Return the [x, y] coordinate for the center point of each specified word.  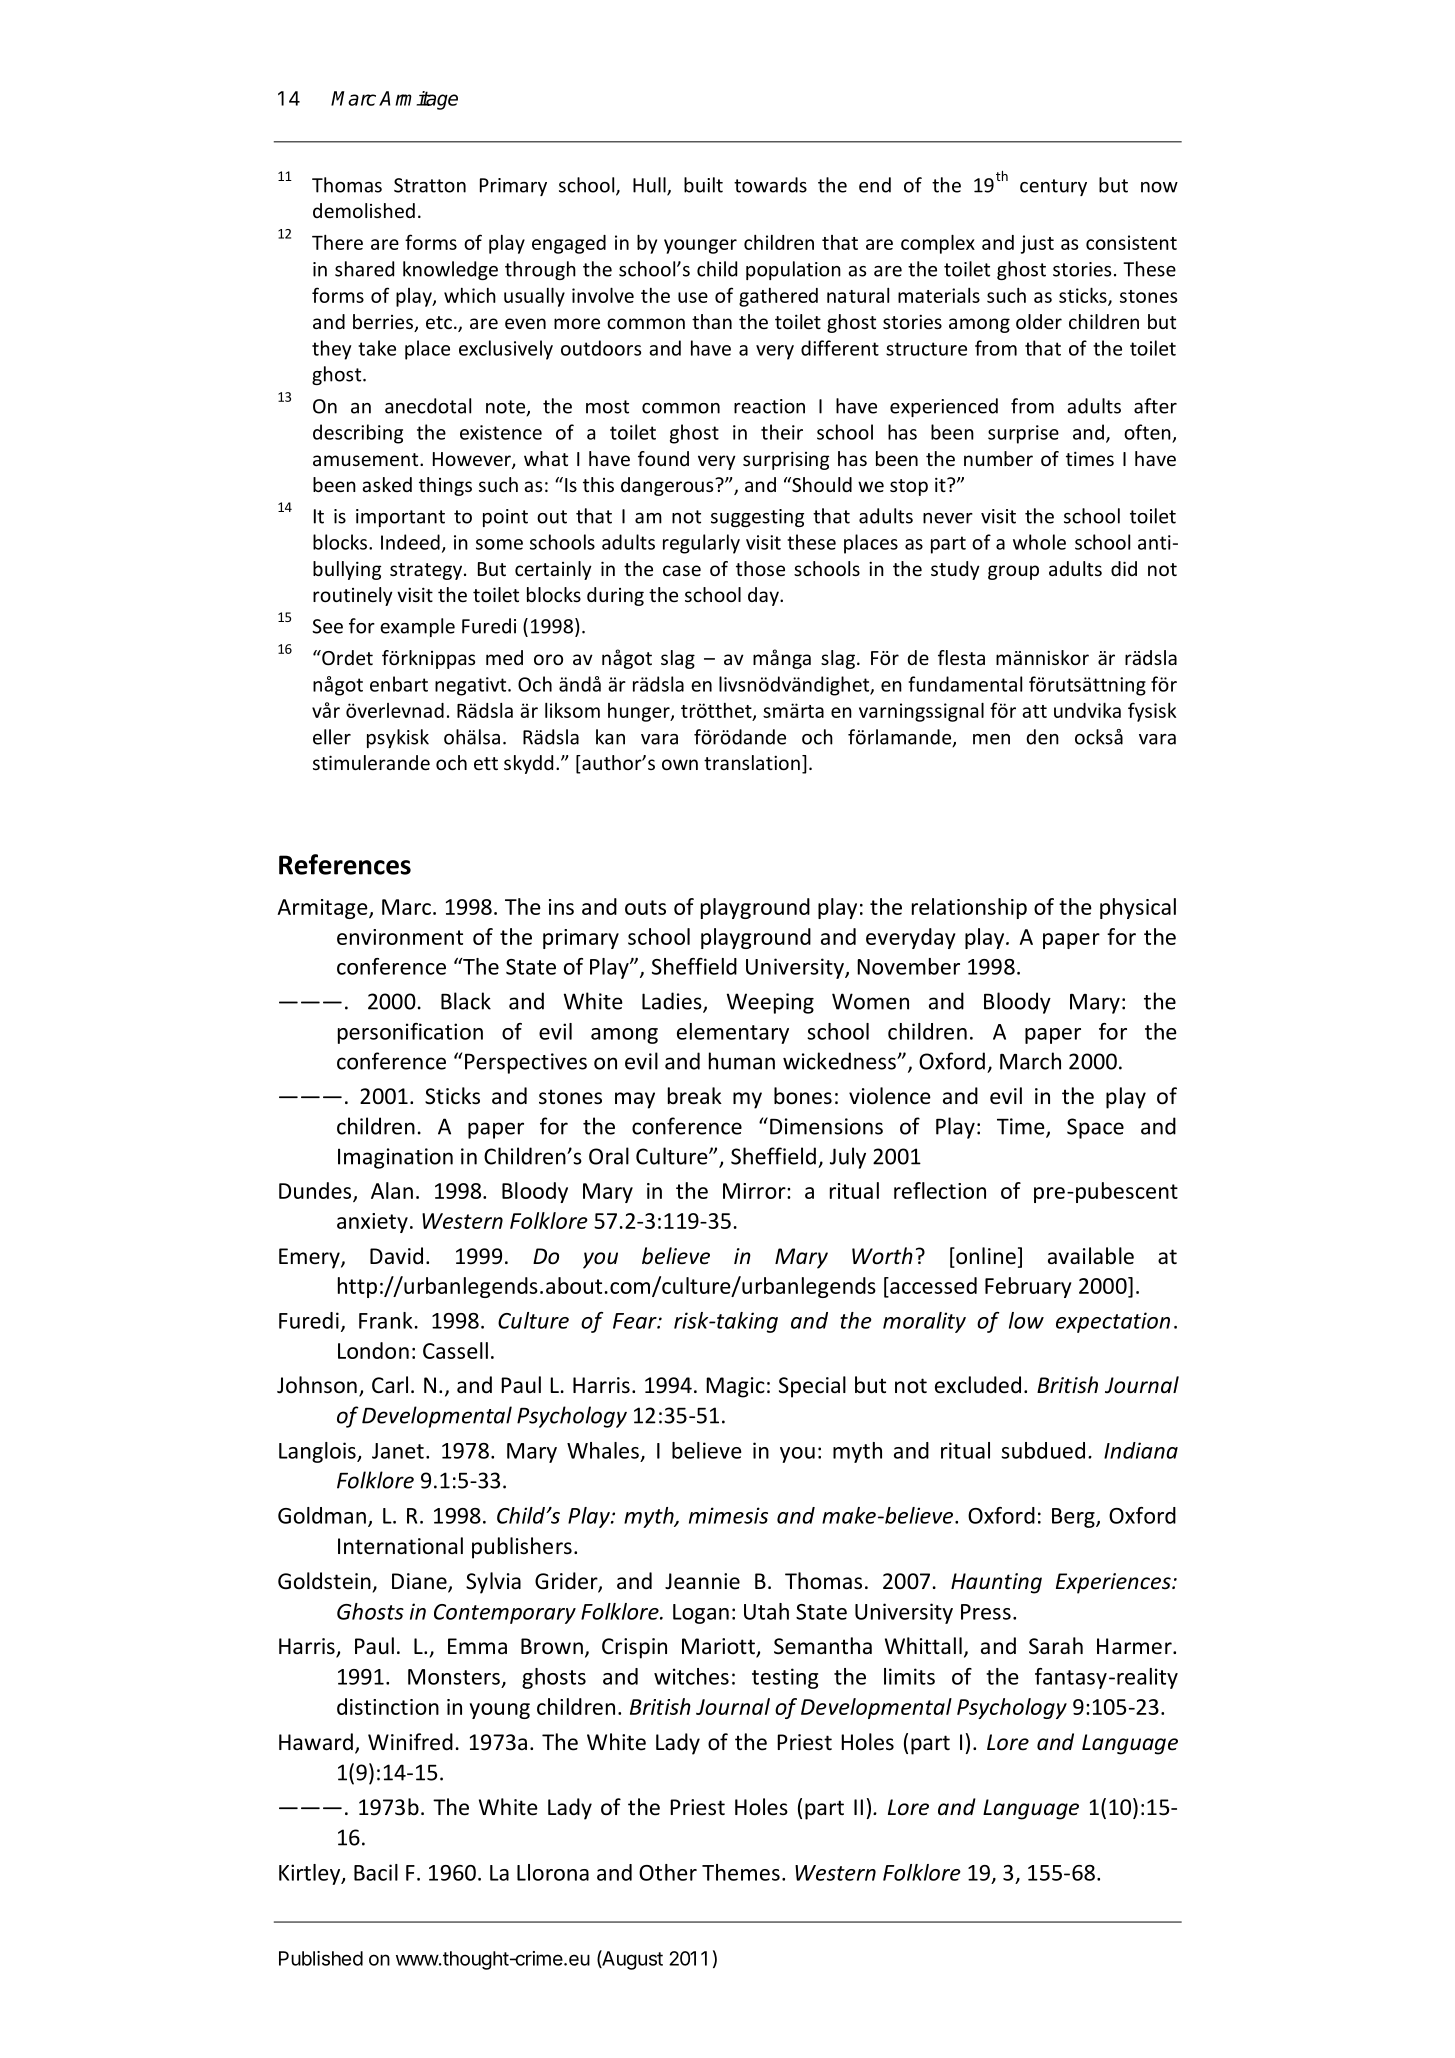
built [703, 185]
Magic [735, 1387]
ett [486, 763]
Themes [741, 1872]
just [1037, 244]
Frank [385, 1320]
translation [752, 762]
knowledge [450, 270]
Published [321, 1958]
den [1043, 737]
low [1026, 1320]
